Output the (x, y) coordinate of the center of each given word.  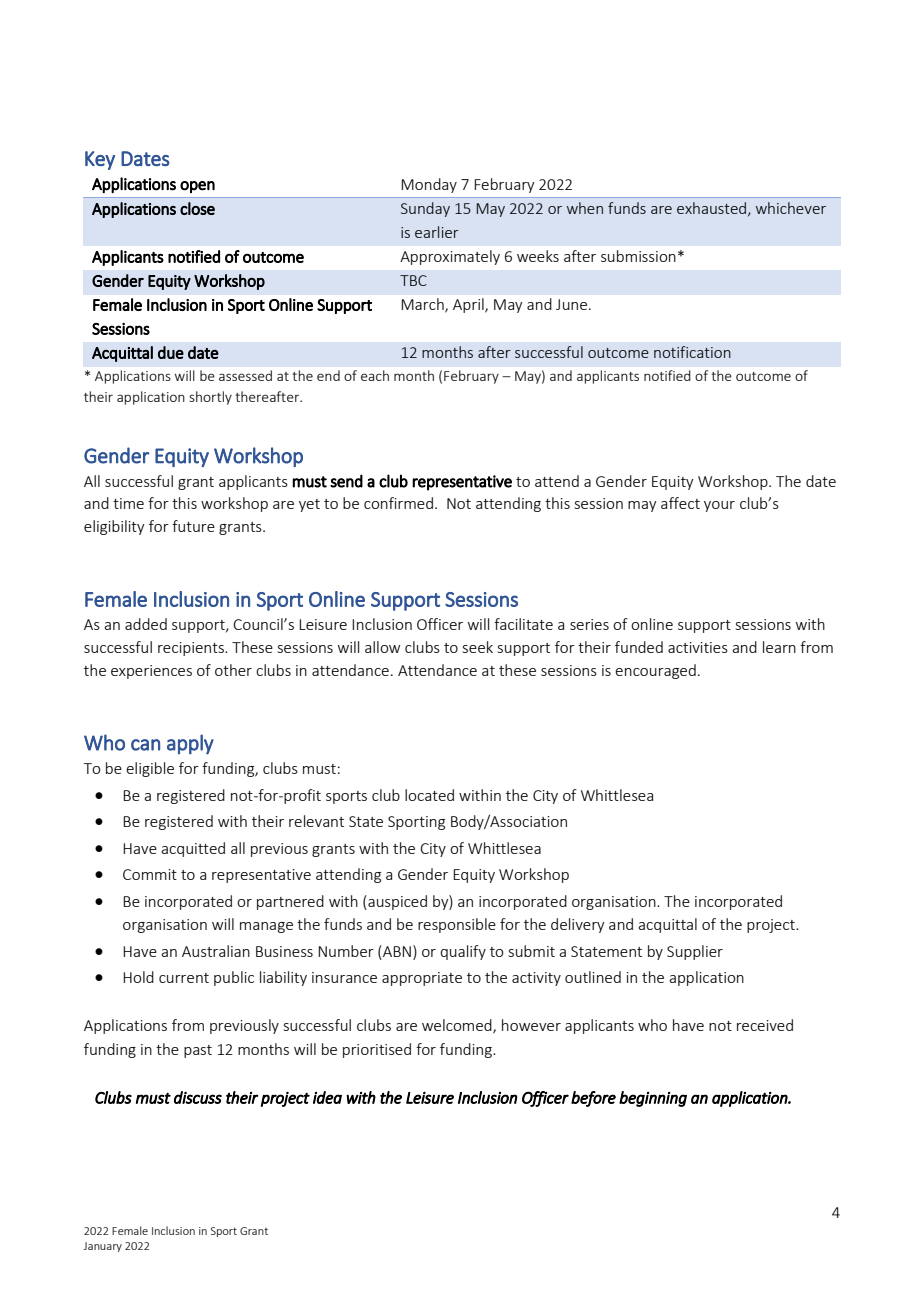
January (102, 1247)
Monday (429, 185)
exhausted (711, 208)
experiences (151, 672)
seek (478, 647)
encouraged (655, 671)
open (197, 187)
